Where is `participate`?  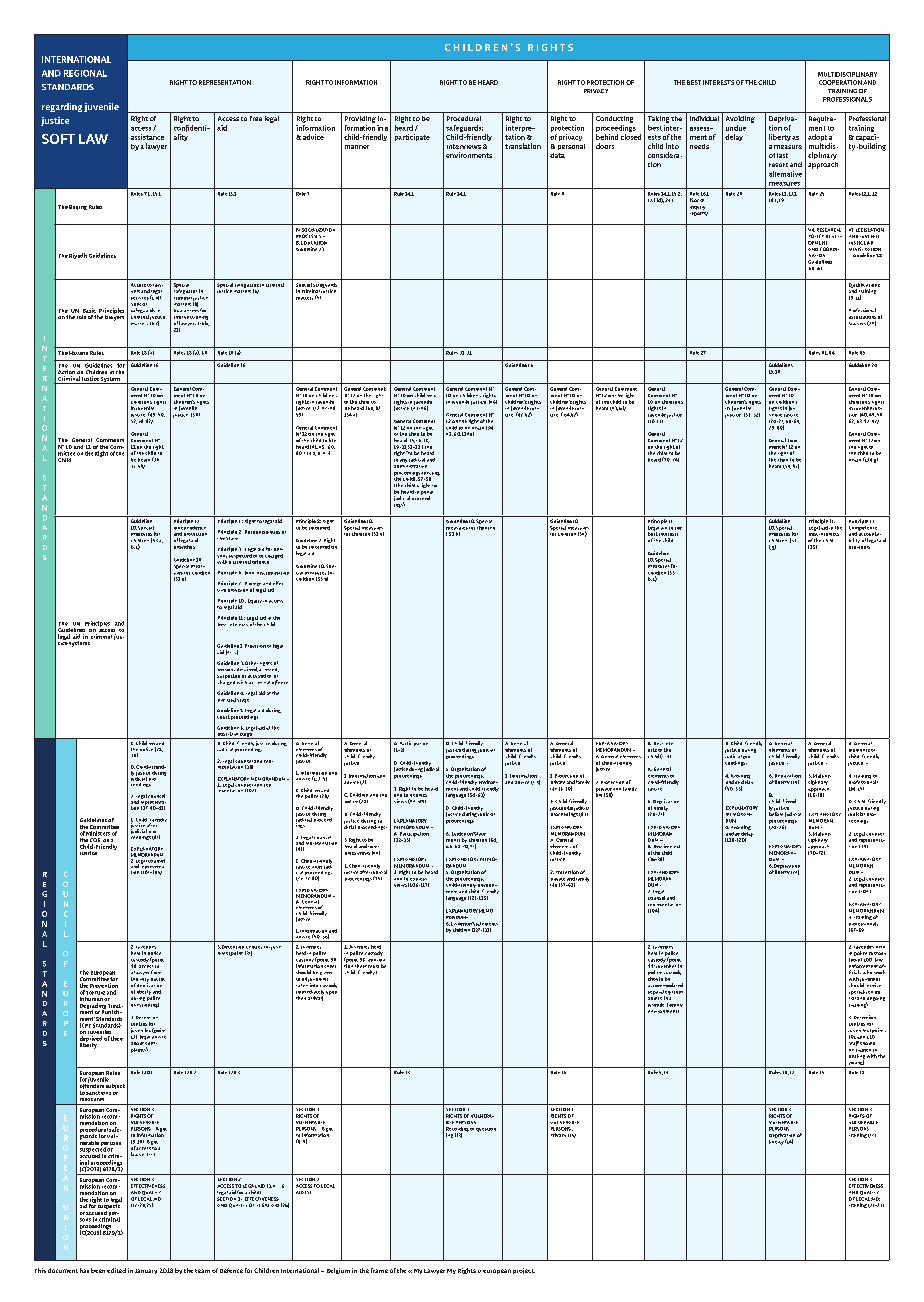 participate is located at coordinates (412, 137).
